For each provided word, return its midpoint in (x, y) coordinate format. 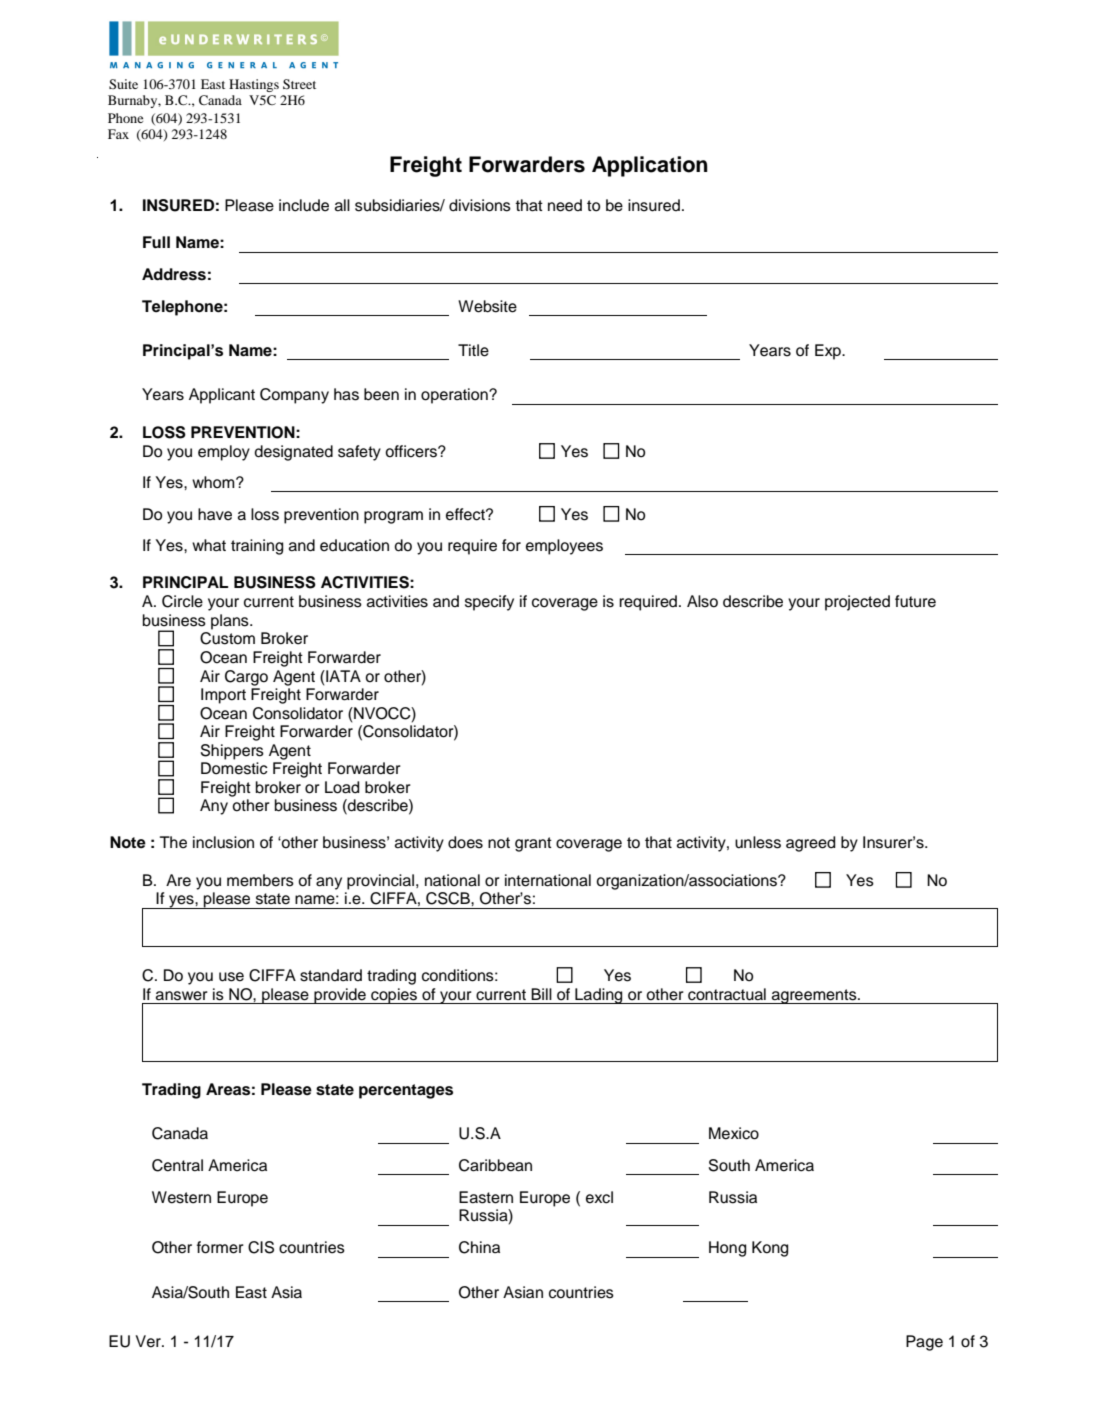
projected (857, 603)
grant (533, 844)
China (479, 1247)
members (260, 880)
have (215, 514)
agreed (810, 844)
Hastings (254, 85)
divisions (480, 205)
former (220, 1247)
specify (489, 603)
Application (650, 166)
